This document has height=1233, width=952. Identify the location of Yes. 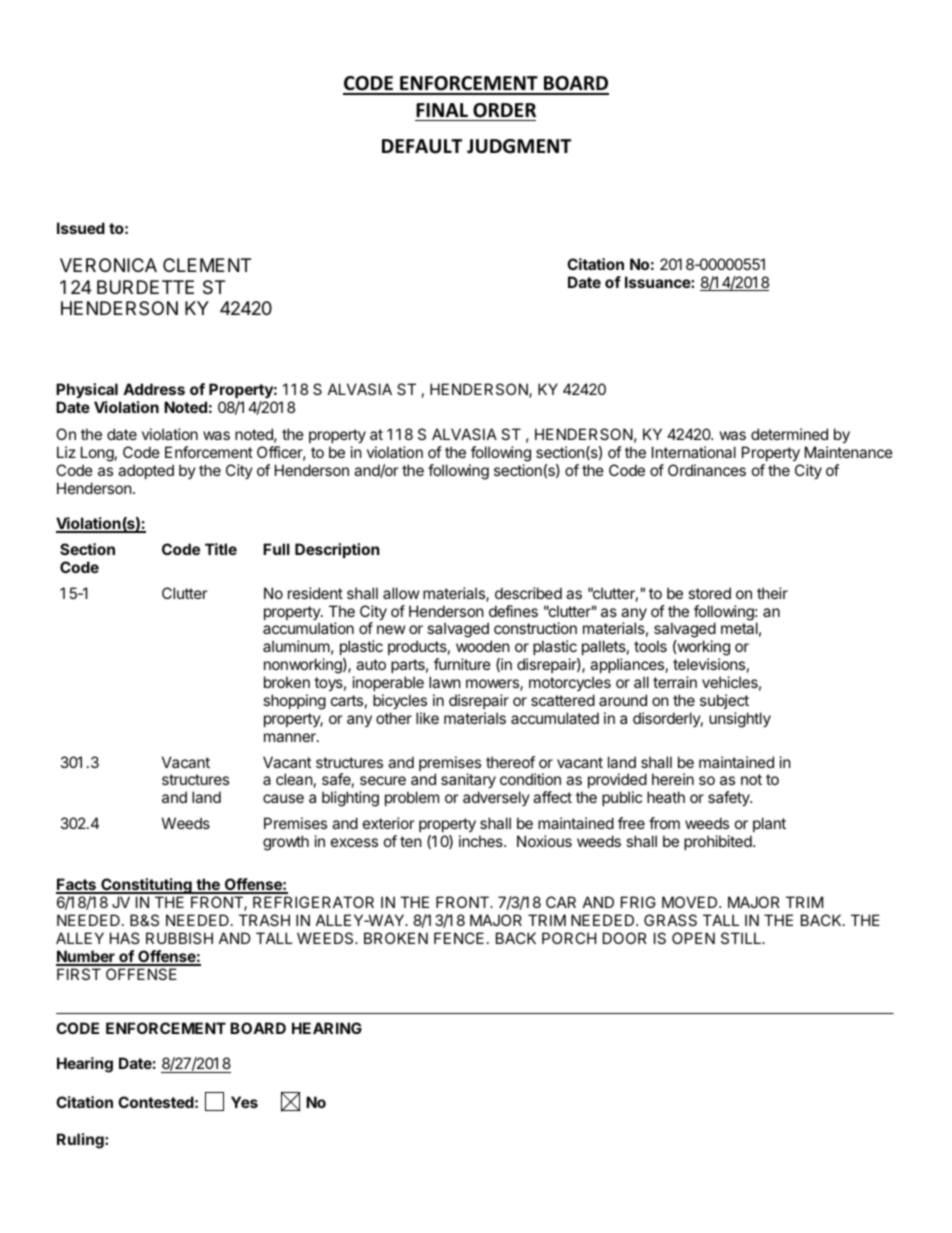
(244, 1102).
